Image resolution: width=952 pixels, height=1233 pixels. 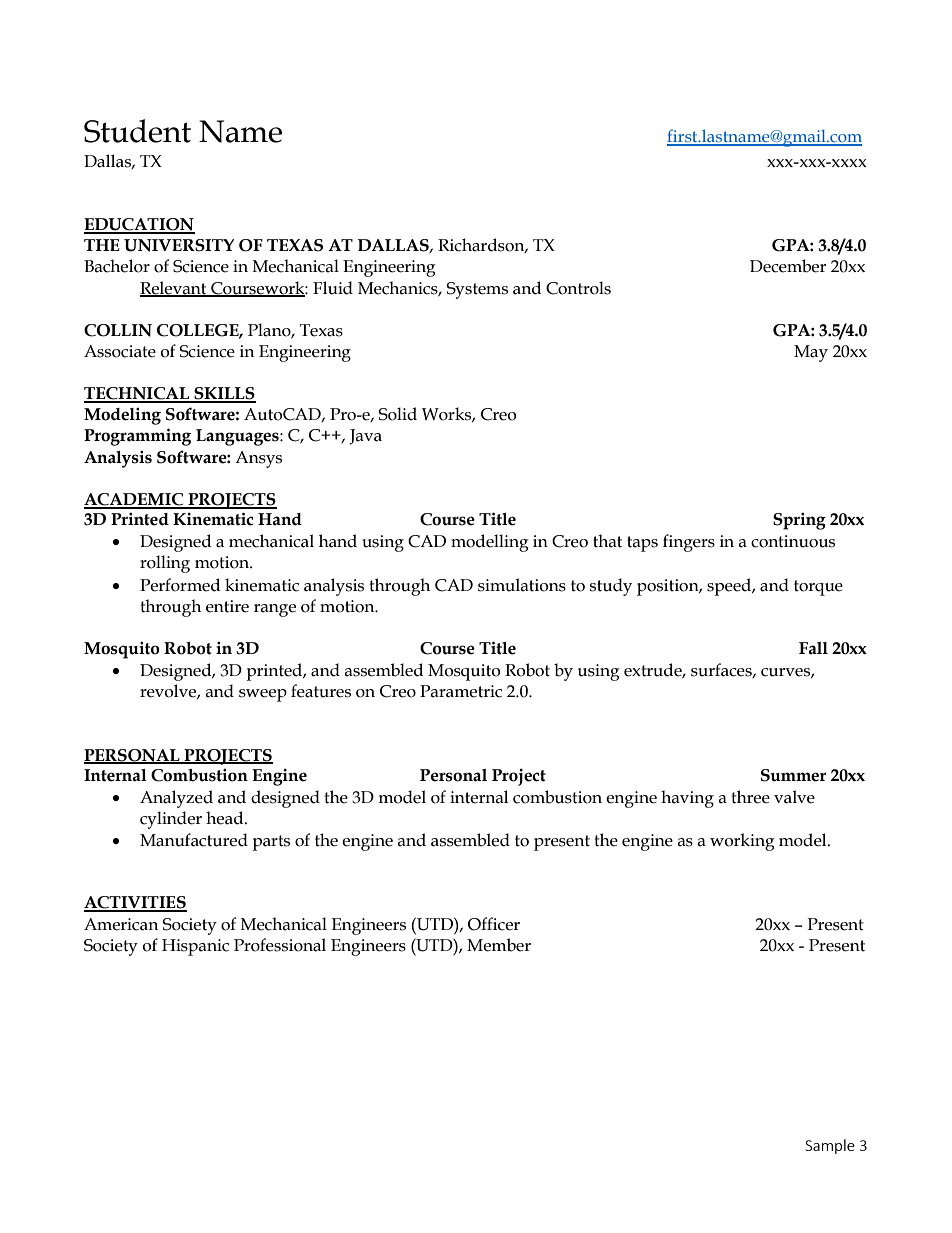 I want to click on Hispanic, so click(x=195, y=947).
